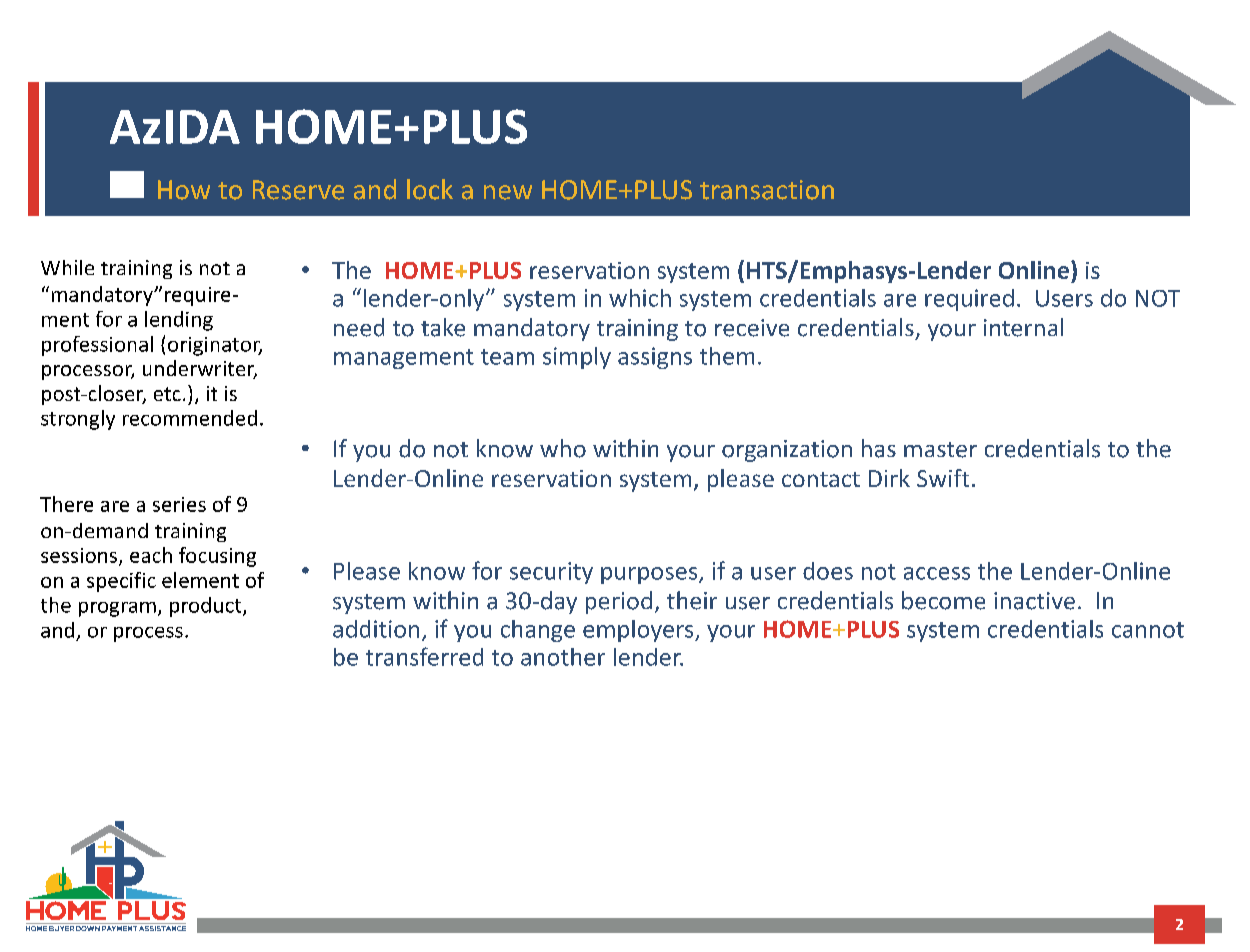 The width and height of the page is (1250, 952). I want to click on employers, so click(639, 631).
